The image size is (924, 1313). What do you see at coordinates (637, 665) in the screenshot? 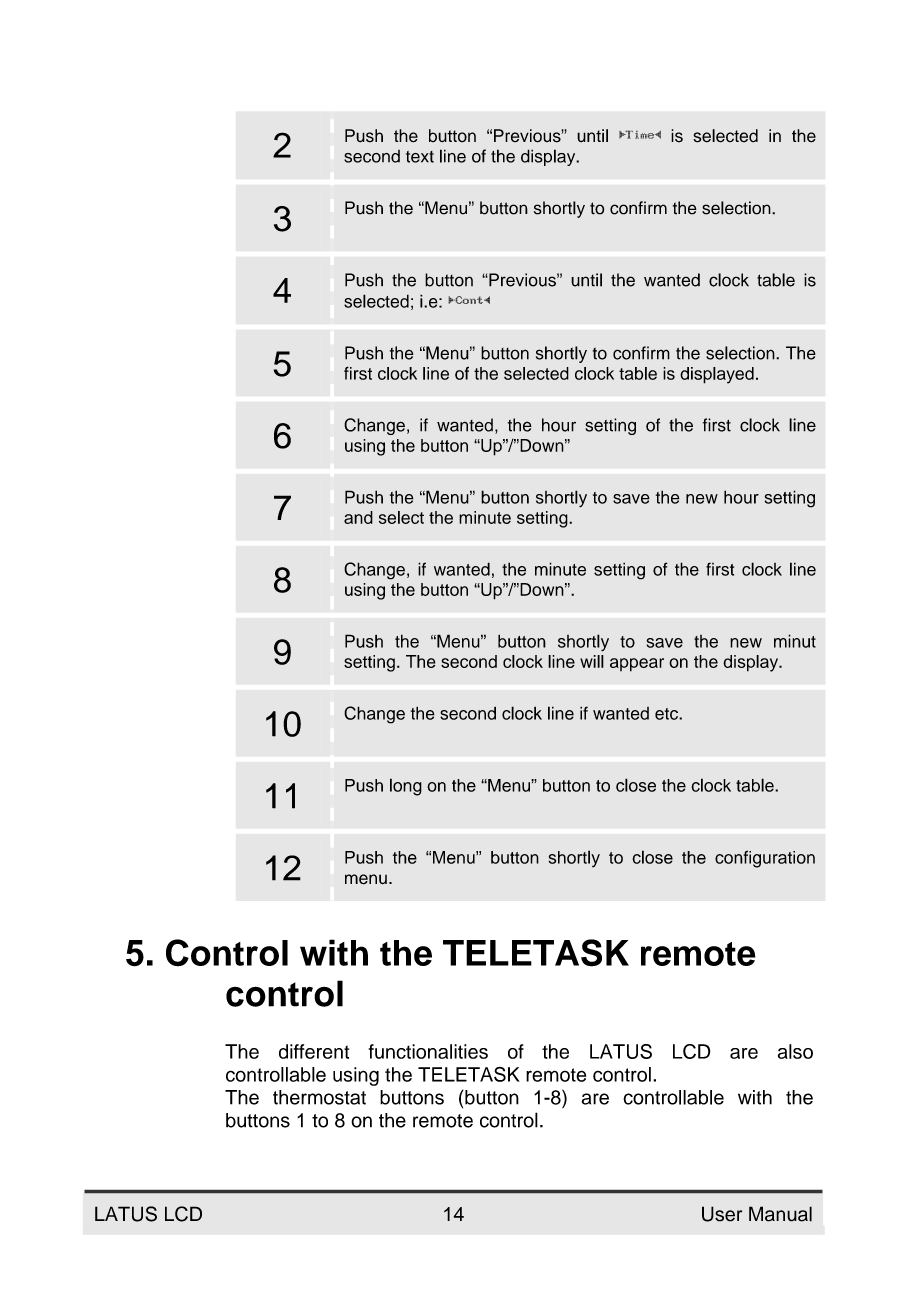
I see `appear` at bounding box center [637, 665].
